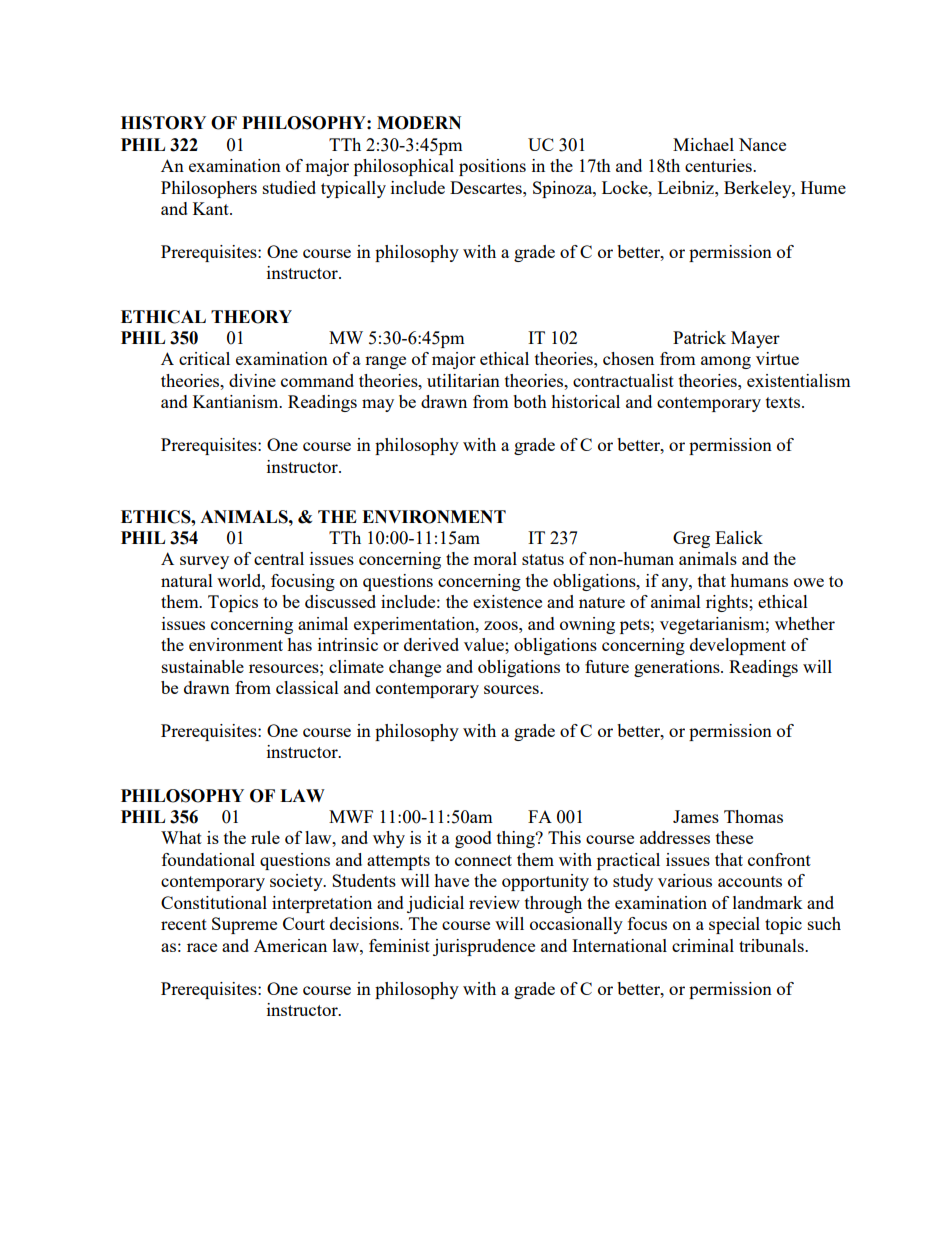 The image size is (952, 1233). I want to click on review, so click(494, 902).
